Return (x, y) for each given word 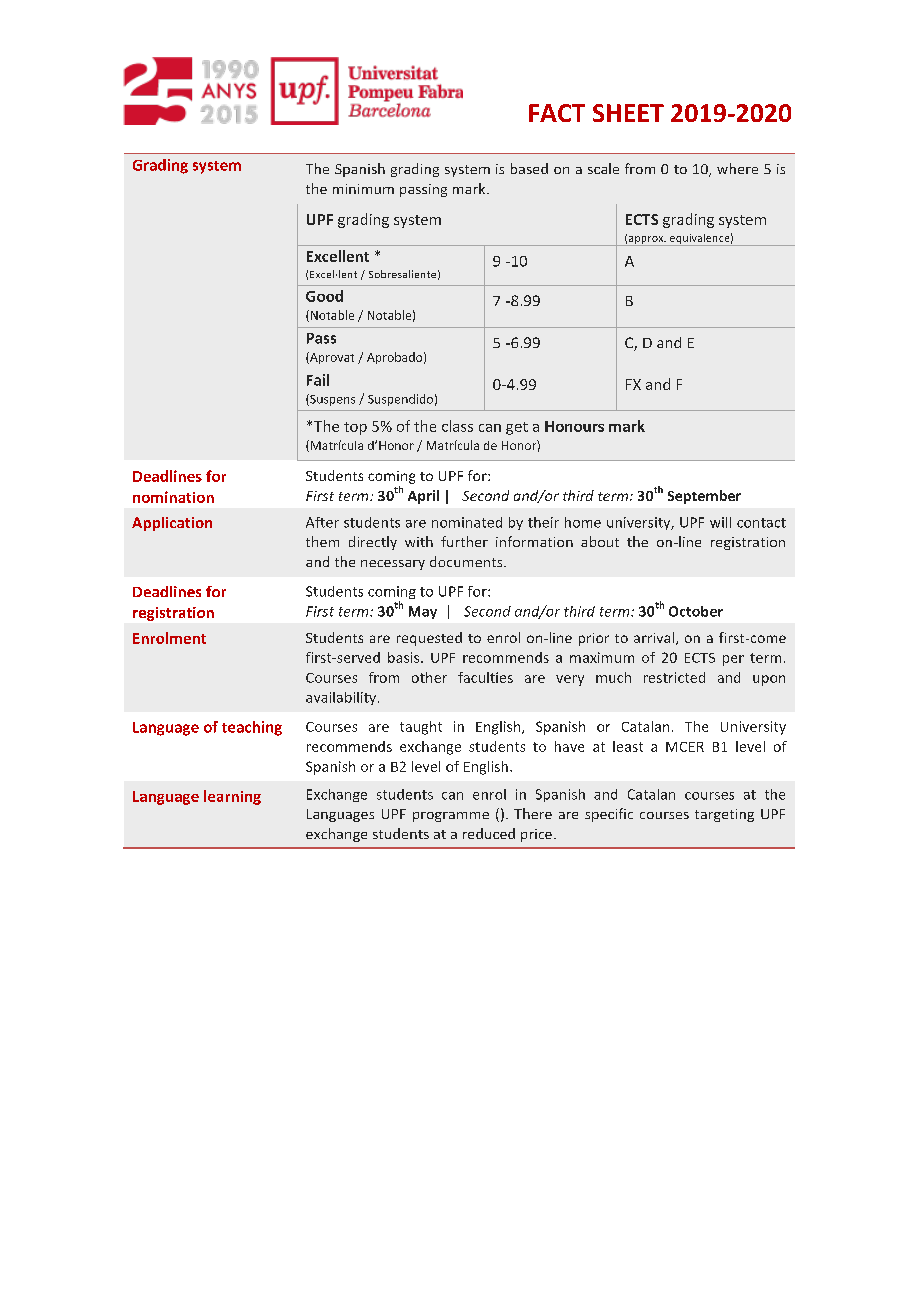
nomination (173, 497)
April (423, 497)
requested (429, 639)
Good (324, 296)
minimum (363, 189)
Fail (318, 380)
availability (342, 698)
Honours (574, 426)
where (737, 168)
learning (232, 797)
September (704, 497)
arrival (654, 637)
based (529, 168)
